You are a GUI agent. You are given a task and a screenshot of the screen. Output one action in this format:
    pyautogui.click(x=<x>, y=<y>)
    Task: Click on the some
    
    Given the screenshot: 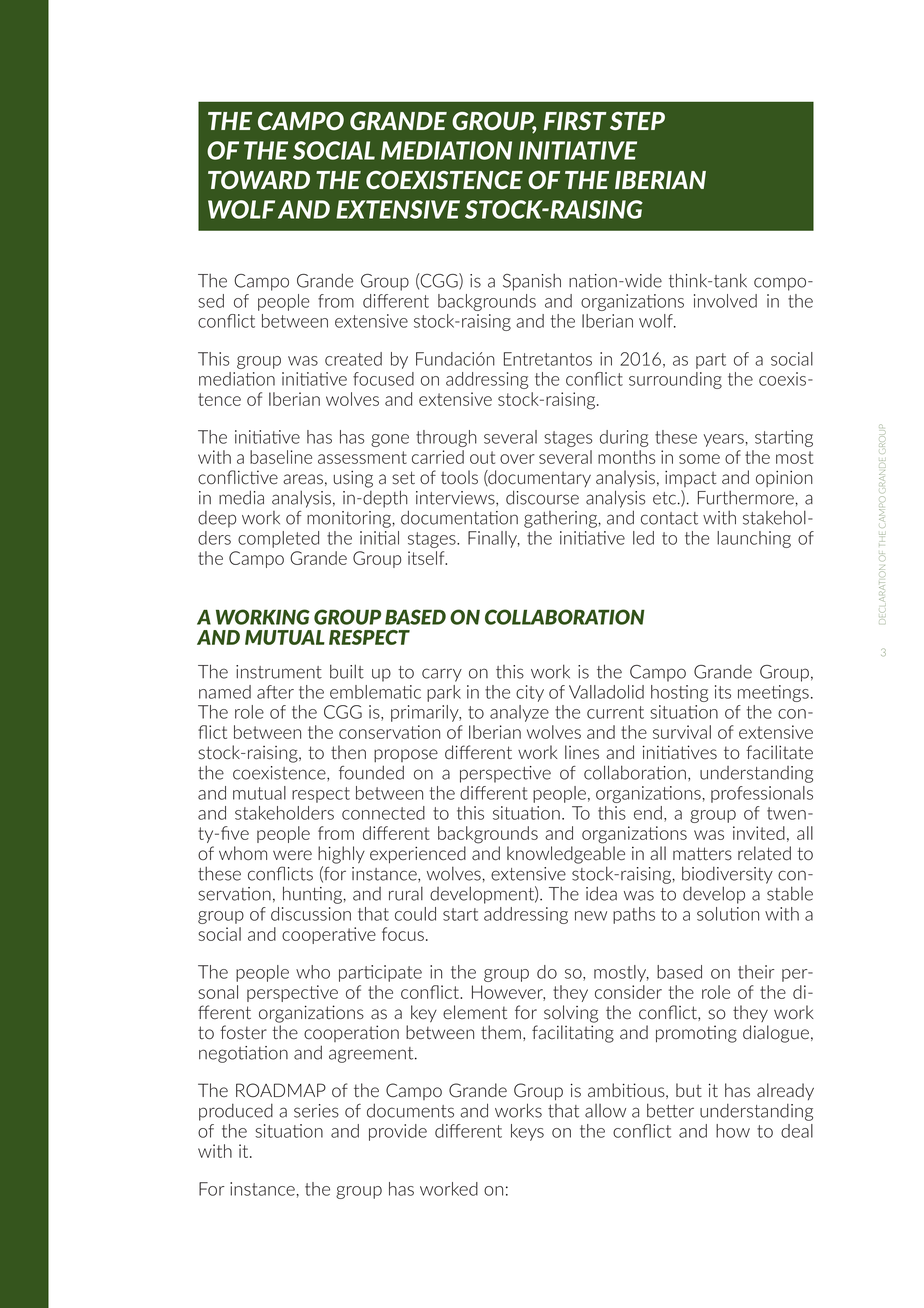 What is the action you would take?
    pyautogui.click(x=699, y=459)
